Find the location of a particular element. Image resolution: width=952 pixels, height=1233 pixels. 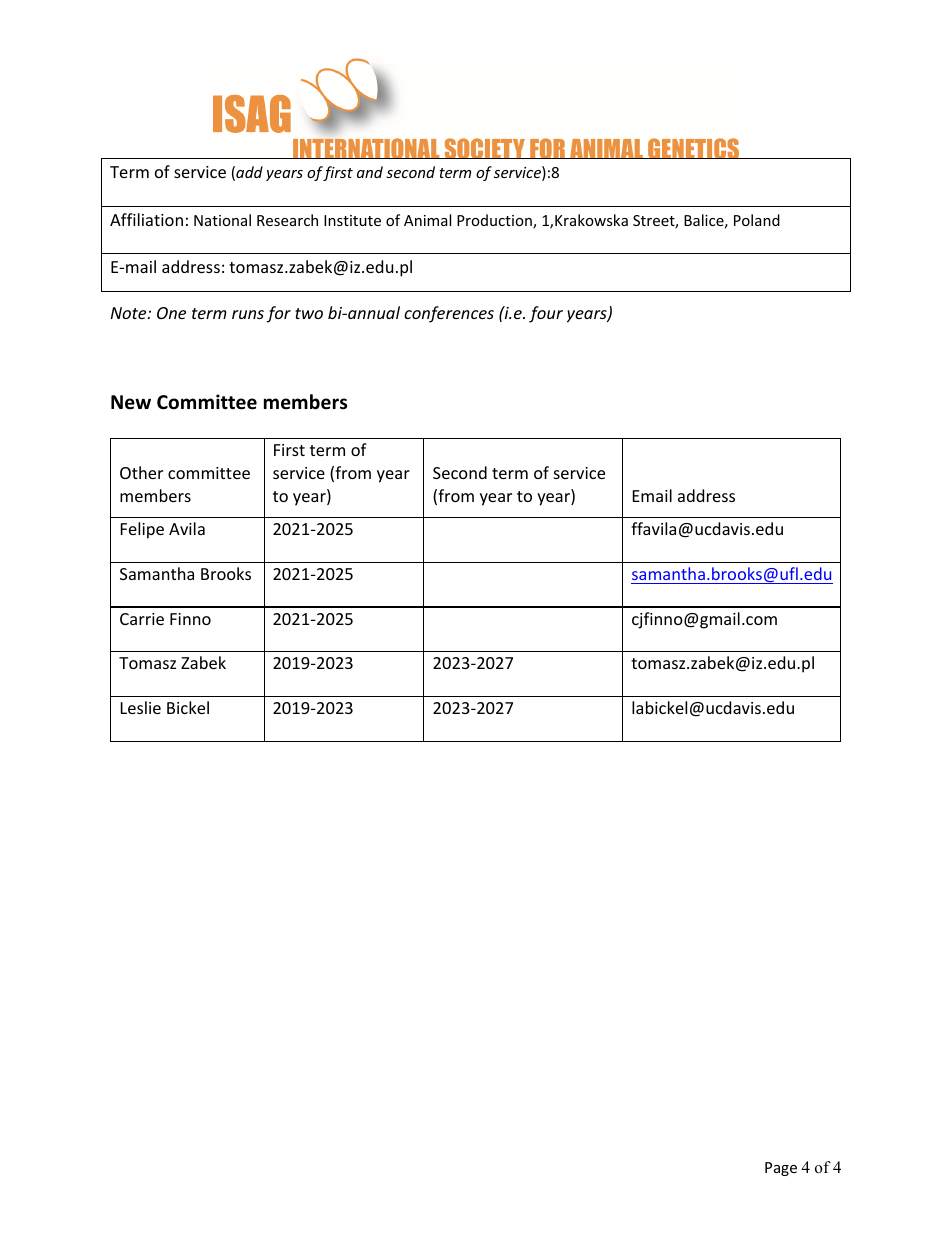

Felipe is located at coordinates (142, 530).
